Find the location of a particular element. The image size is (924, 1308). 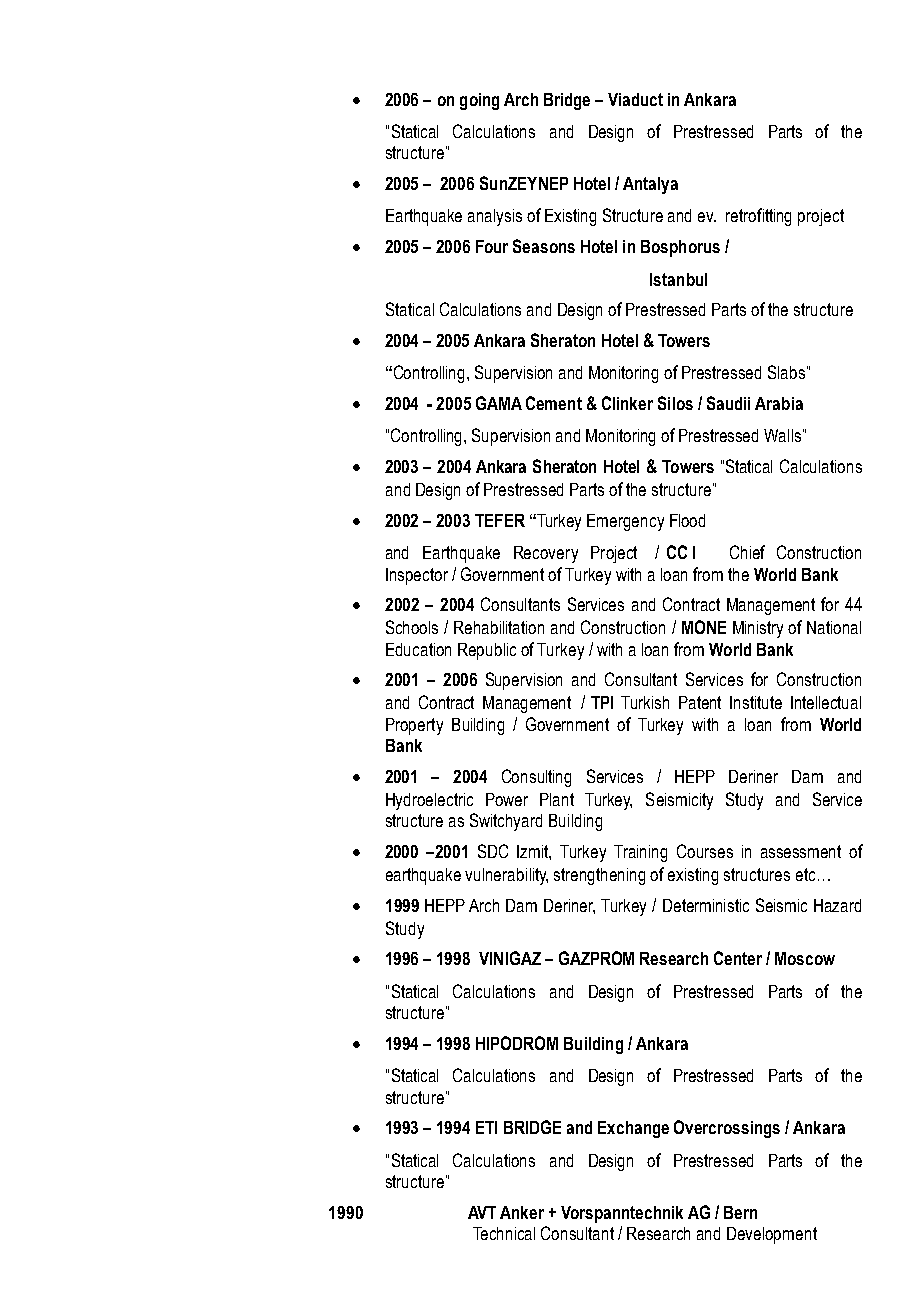

retrofitting is located at coordinates (758, 217).
